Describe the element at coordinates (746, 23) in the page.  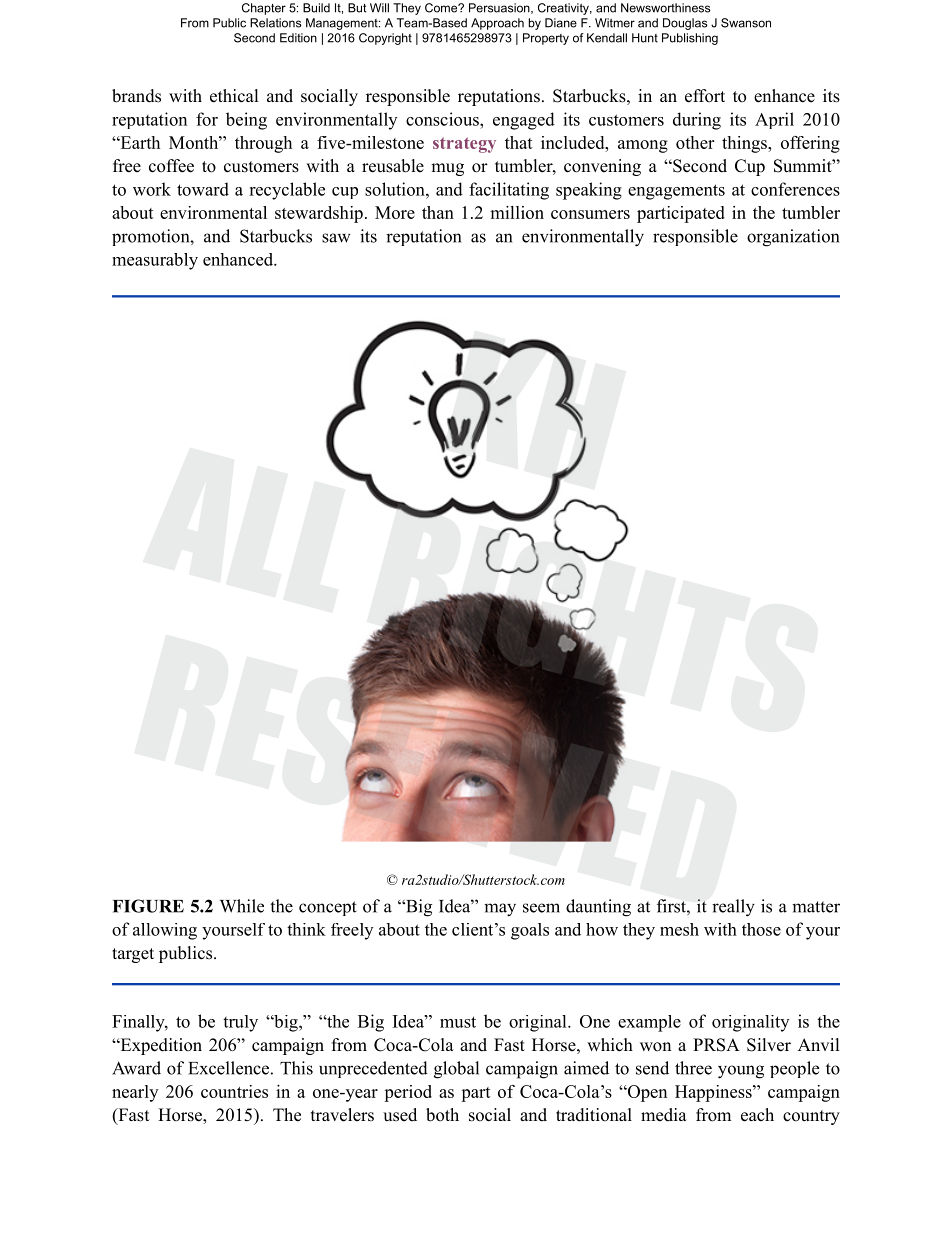
I see `Swanson` at that location.
